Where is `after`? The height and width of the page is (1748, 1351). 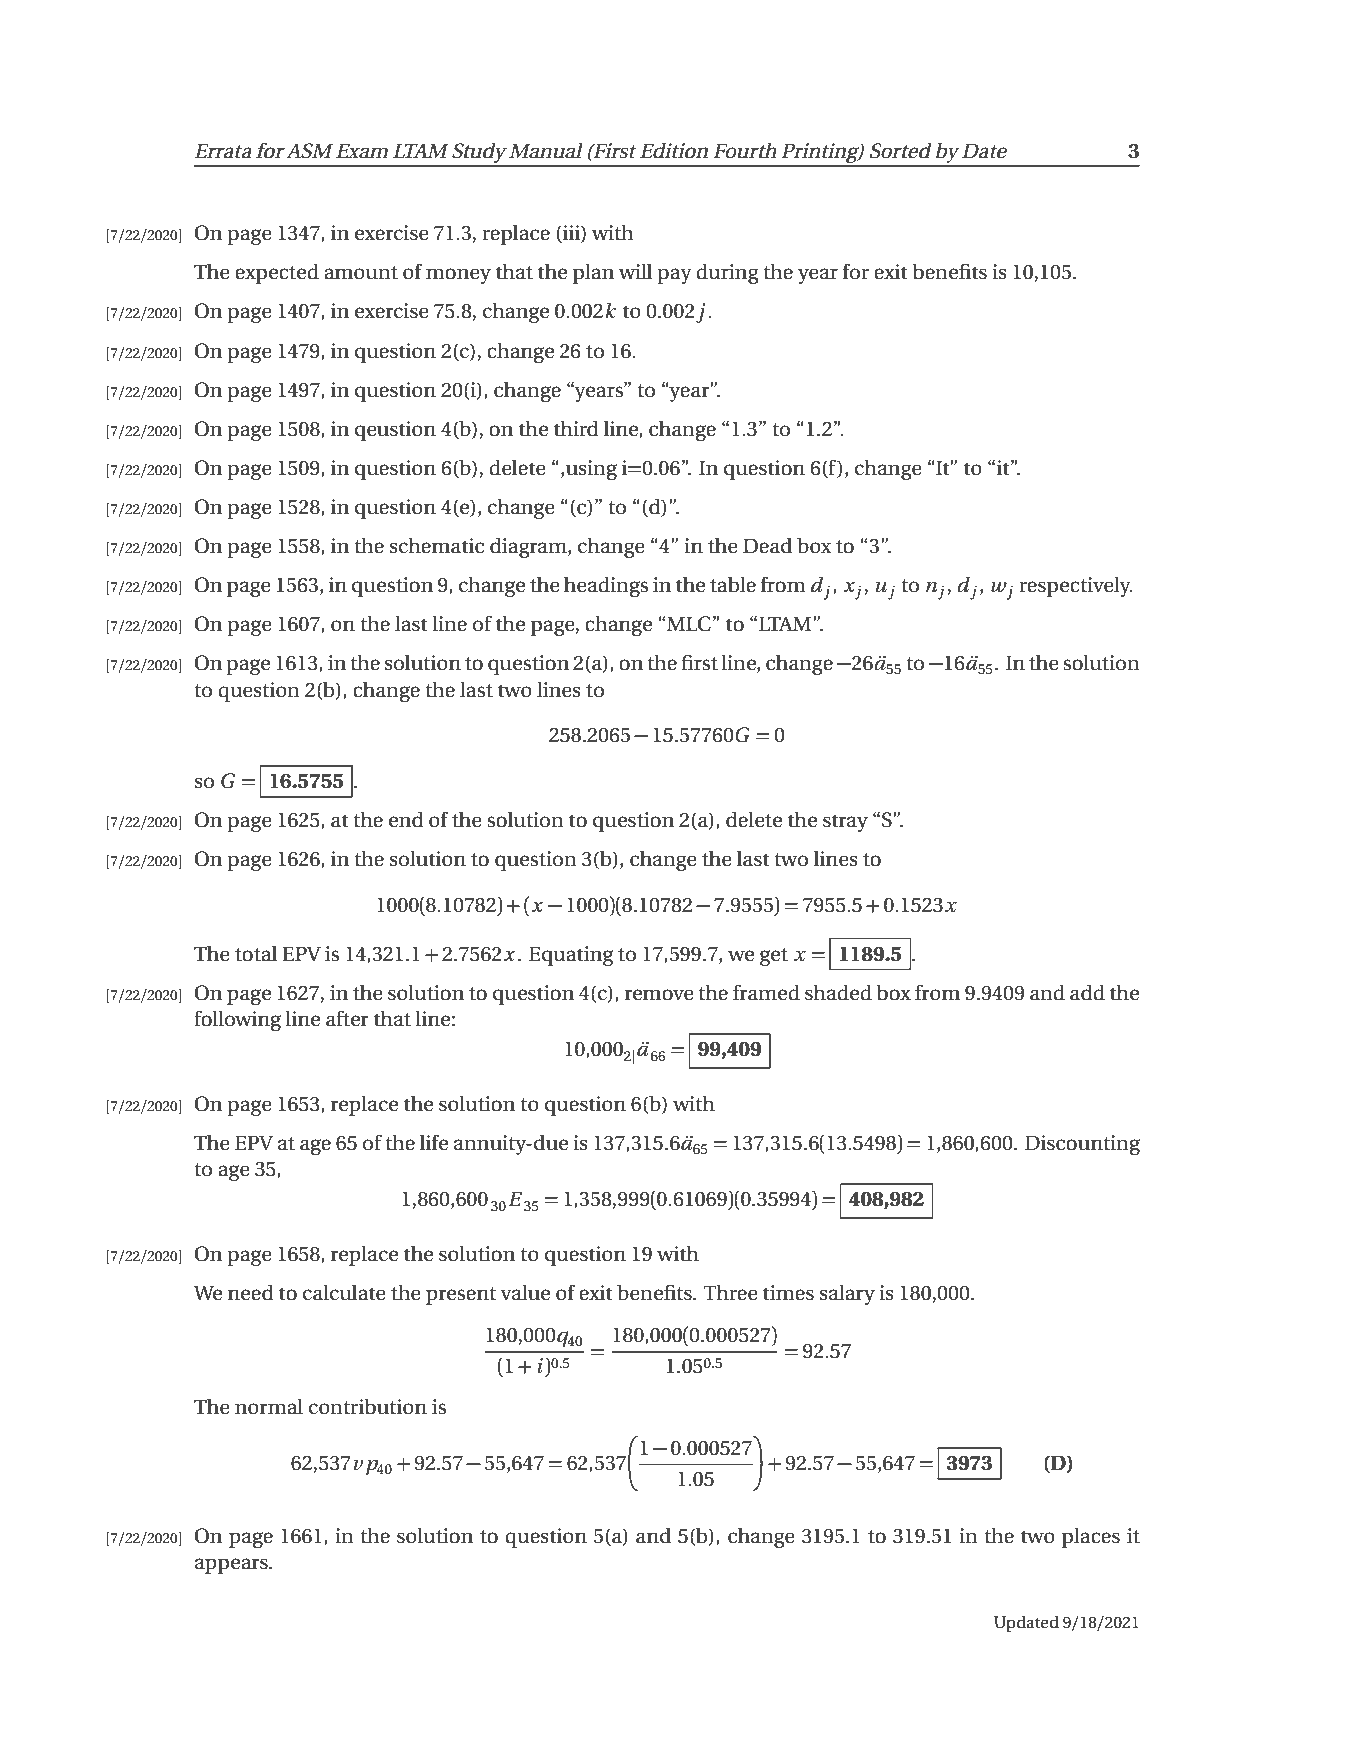
after is located at coordinates (347, 1018).
